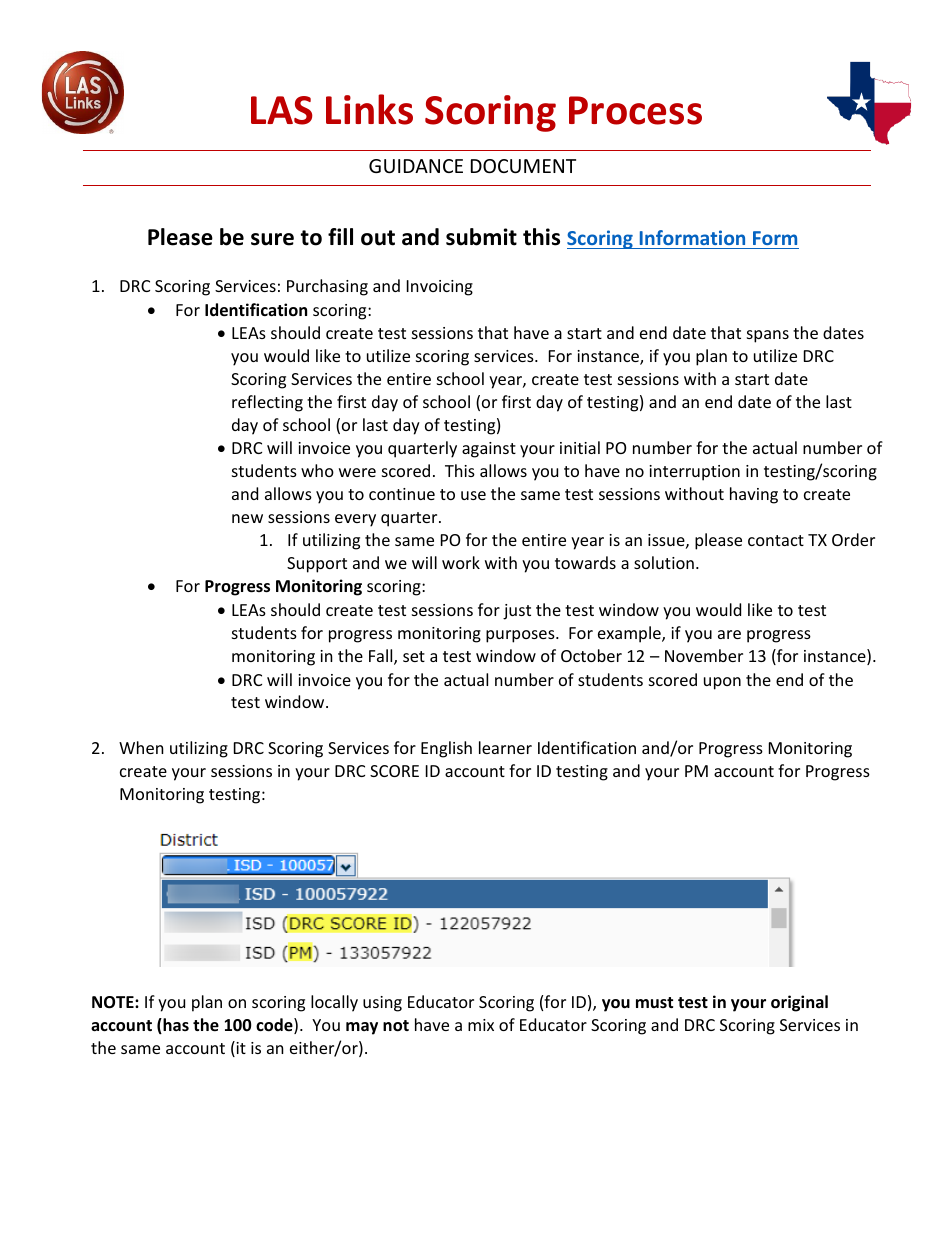 This image has width=952, height=1233. I want to click on code, so click(275, 1026).
